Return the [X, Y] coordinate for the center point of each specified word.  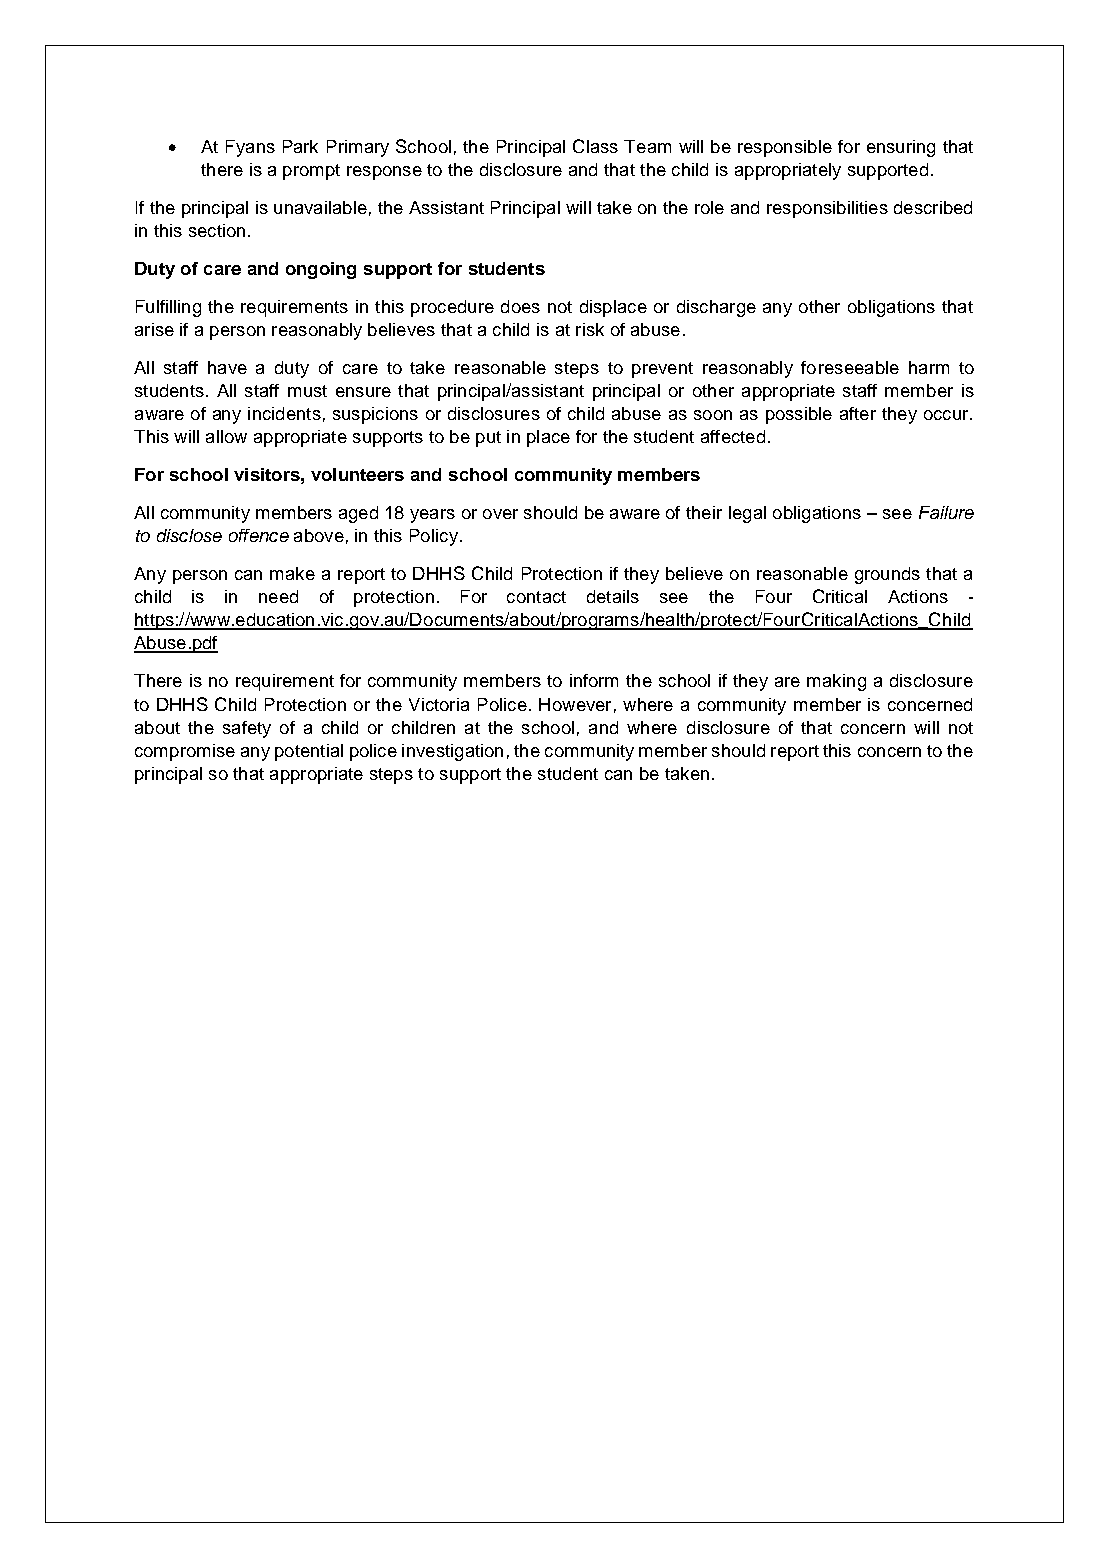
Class [595, 146]
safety [247, 729]
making [836, 682]
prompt [311, 172]
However [575, 704]
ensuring [901, 148]
